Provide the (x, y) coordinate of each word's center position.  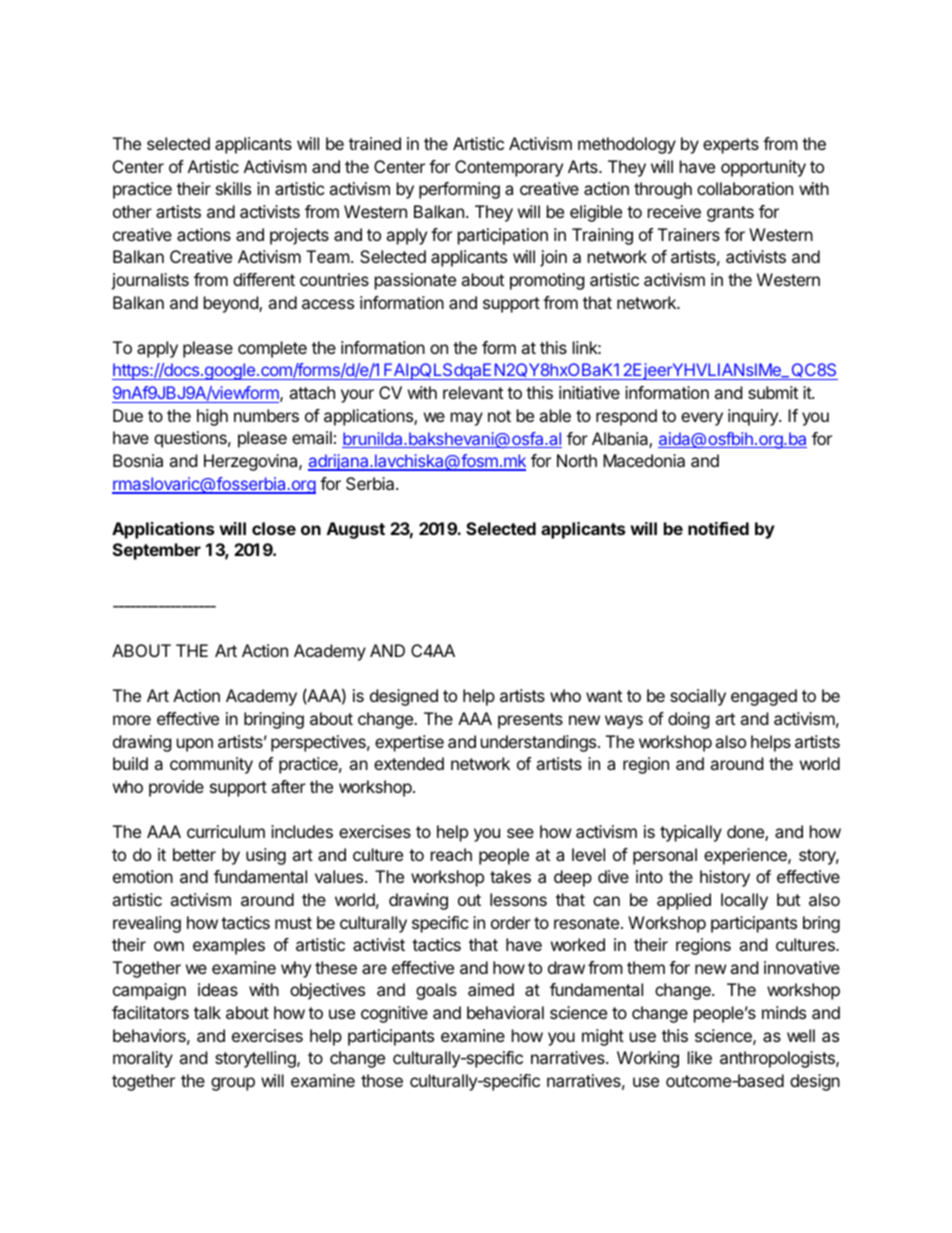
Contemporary (509, 168)
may (467, 419)
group (233, 1084)
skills (233, 188)
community (211, 765)
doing (689, 720)
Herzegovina (252, 462)
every (702, 419)
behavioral (505, 1012)
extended (409, 763)
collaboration (745, 188)
